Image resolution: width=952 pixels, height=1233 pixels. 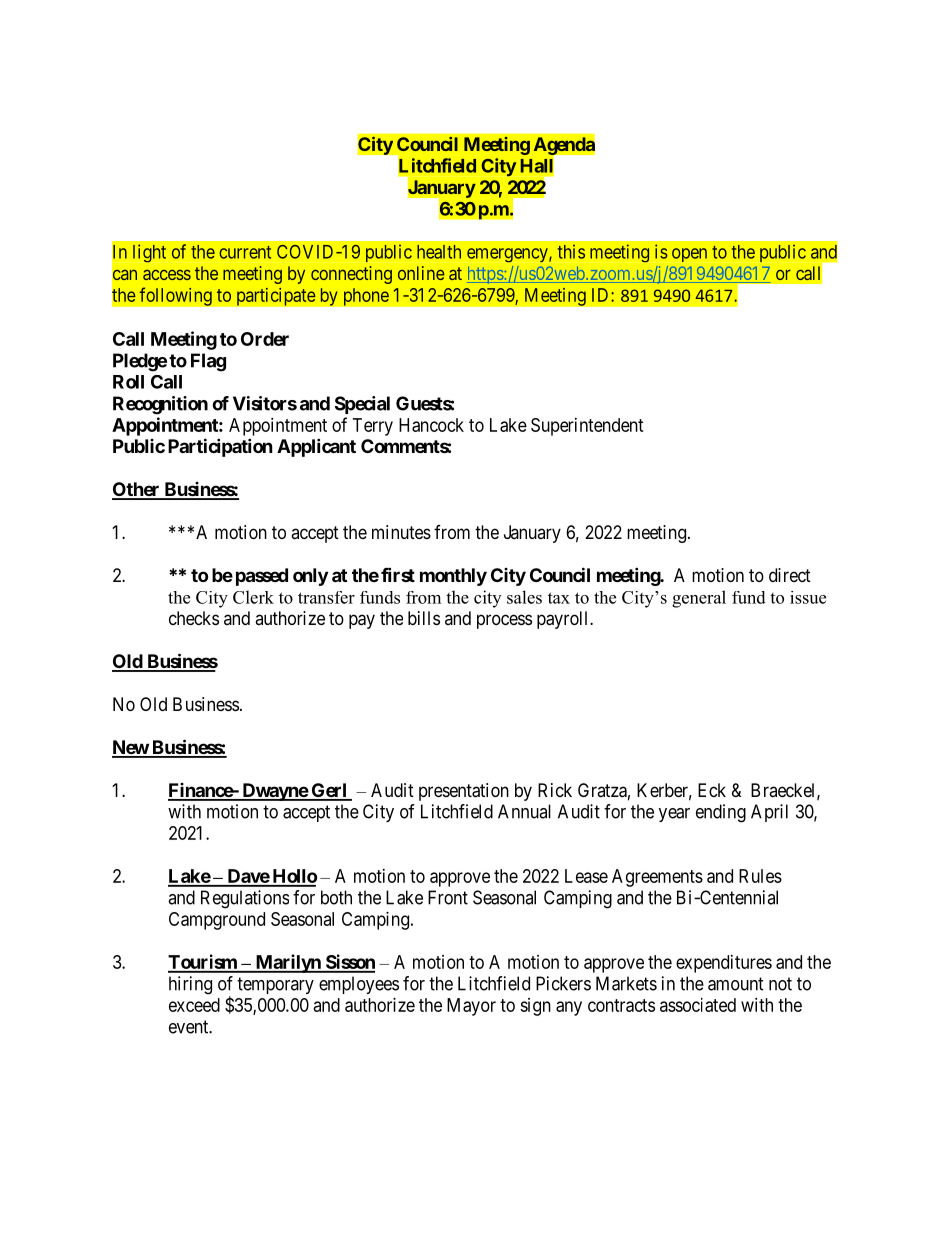 What do you see at coordinates (245, 252) in the screenshot?
I see `current` at bounding box center [245, 252].
